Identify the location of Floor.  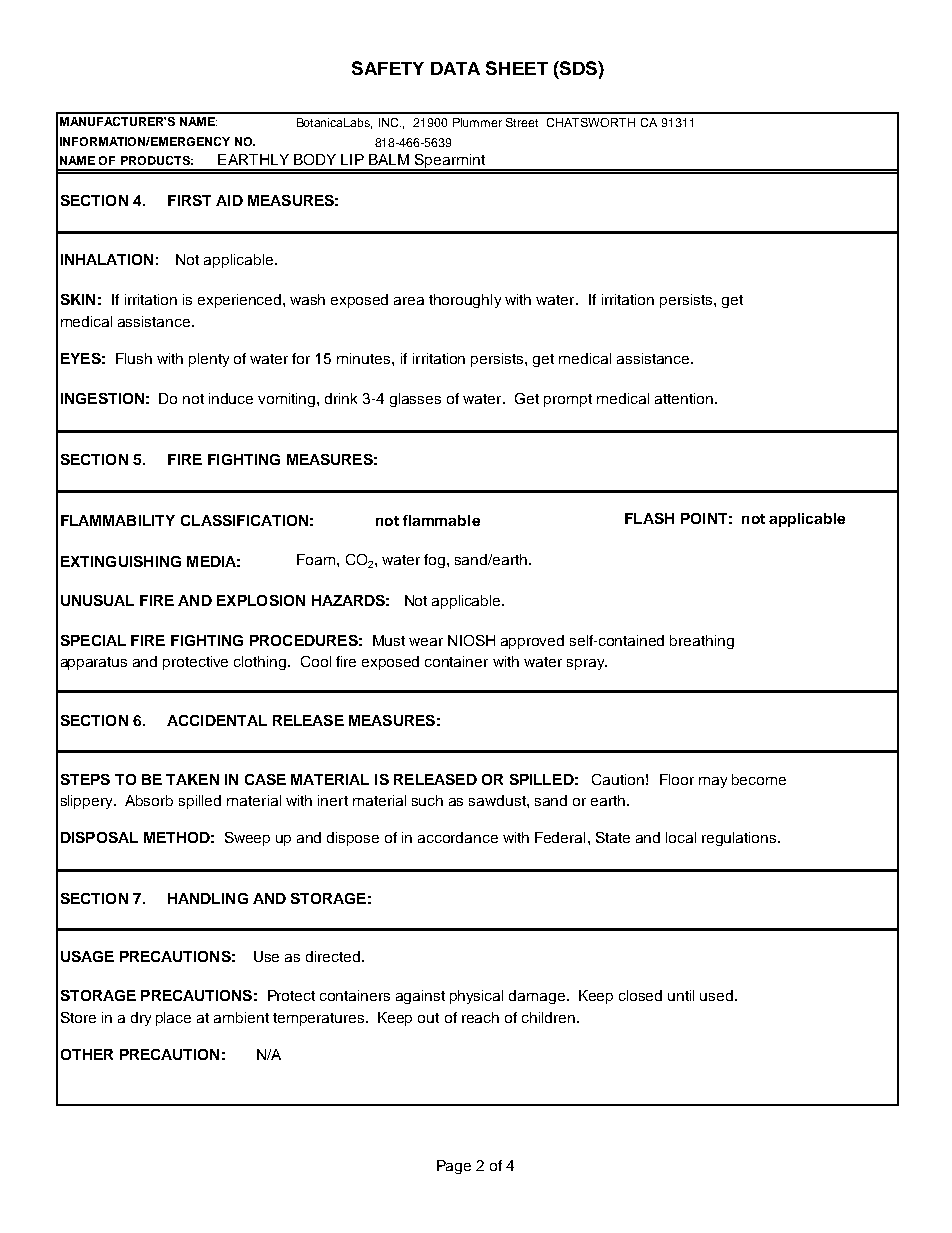
(677, 779).
